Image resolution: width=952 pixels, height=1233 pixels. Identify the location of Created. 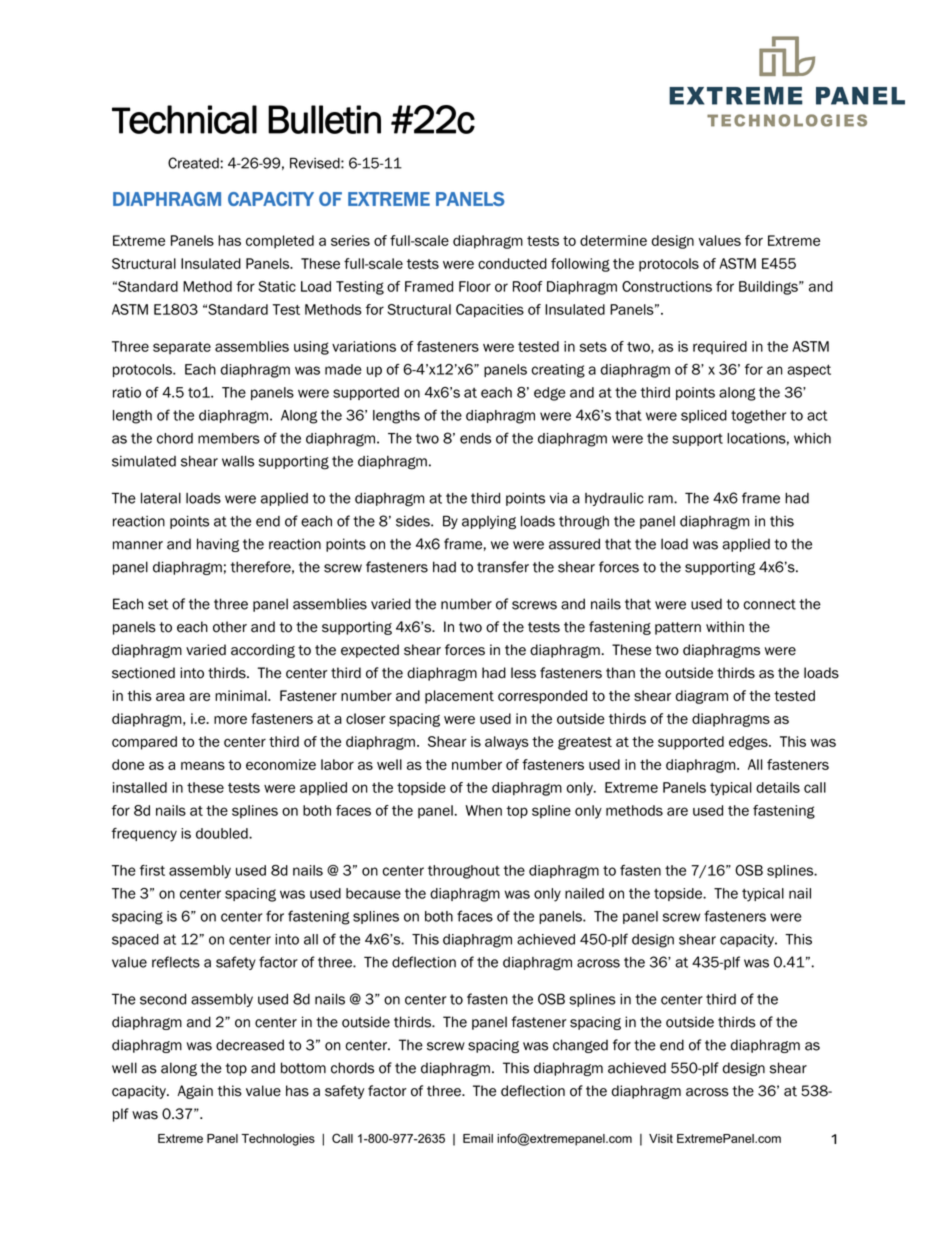
(194, 163).
